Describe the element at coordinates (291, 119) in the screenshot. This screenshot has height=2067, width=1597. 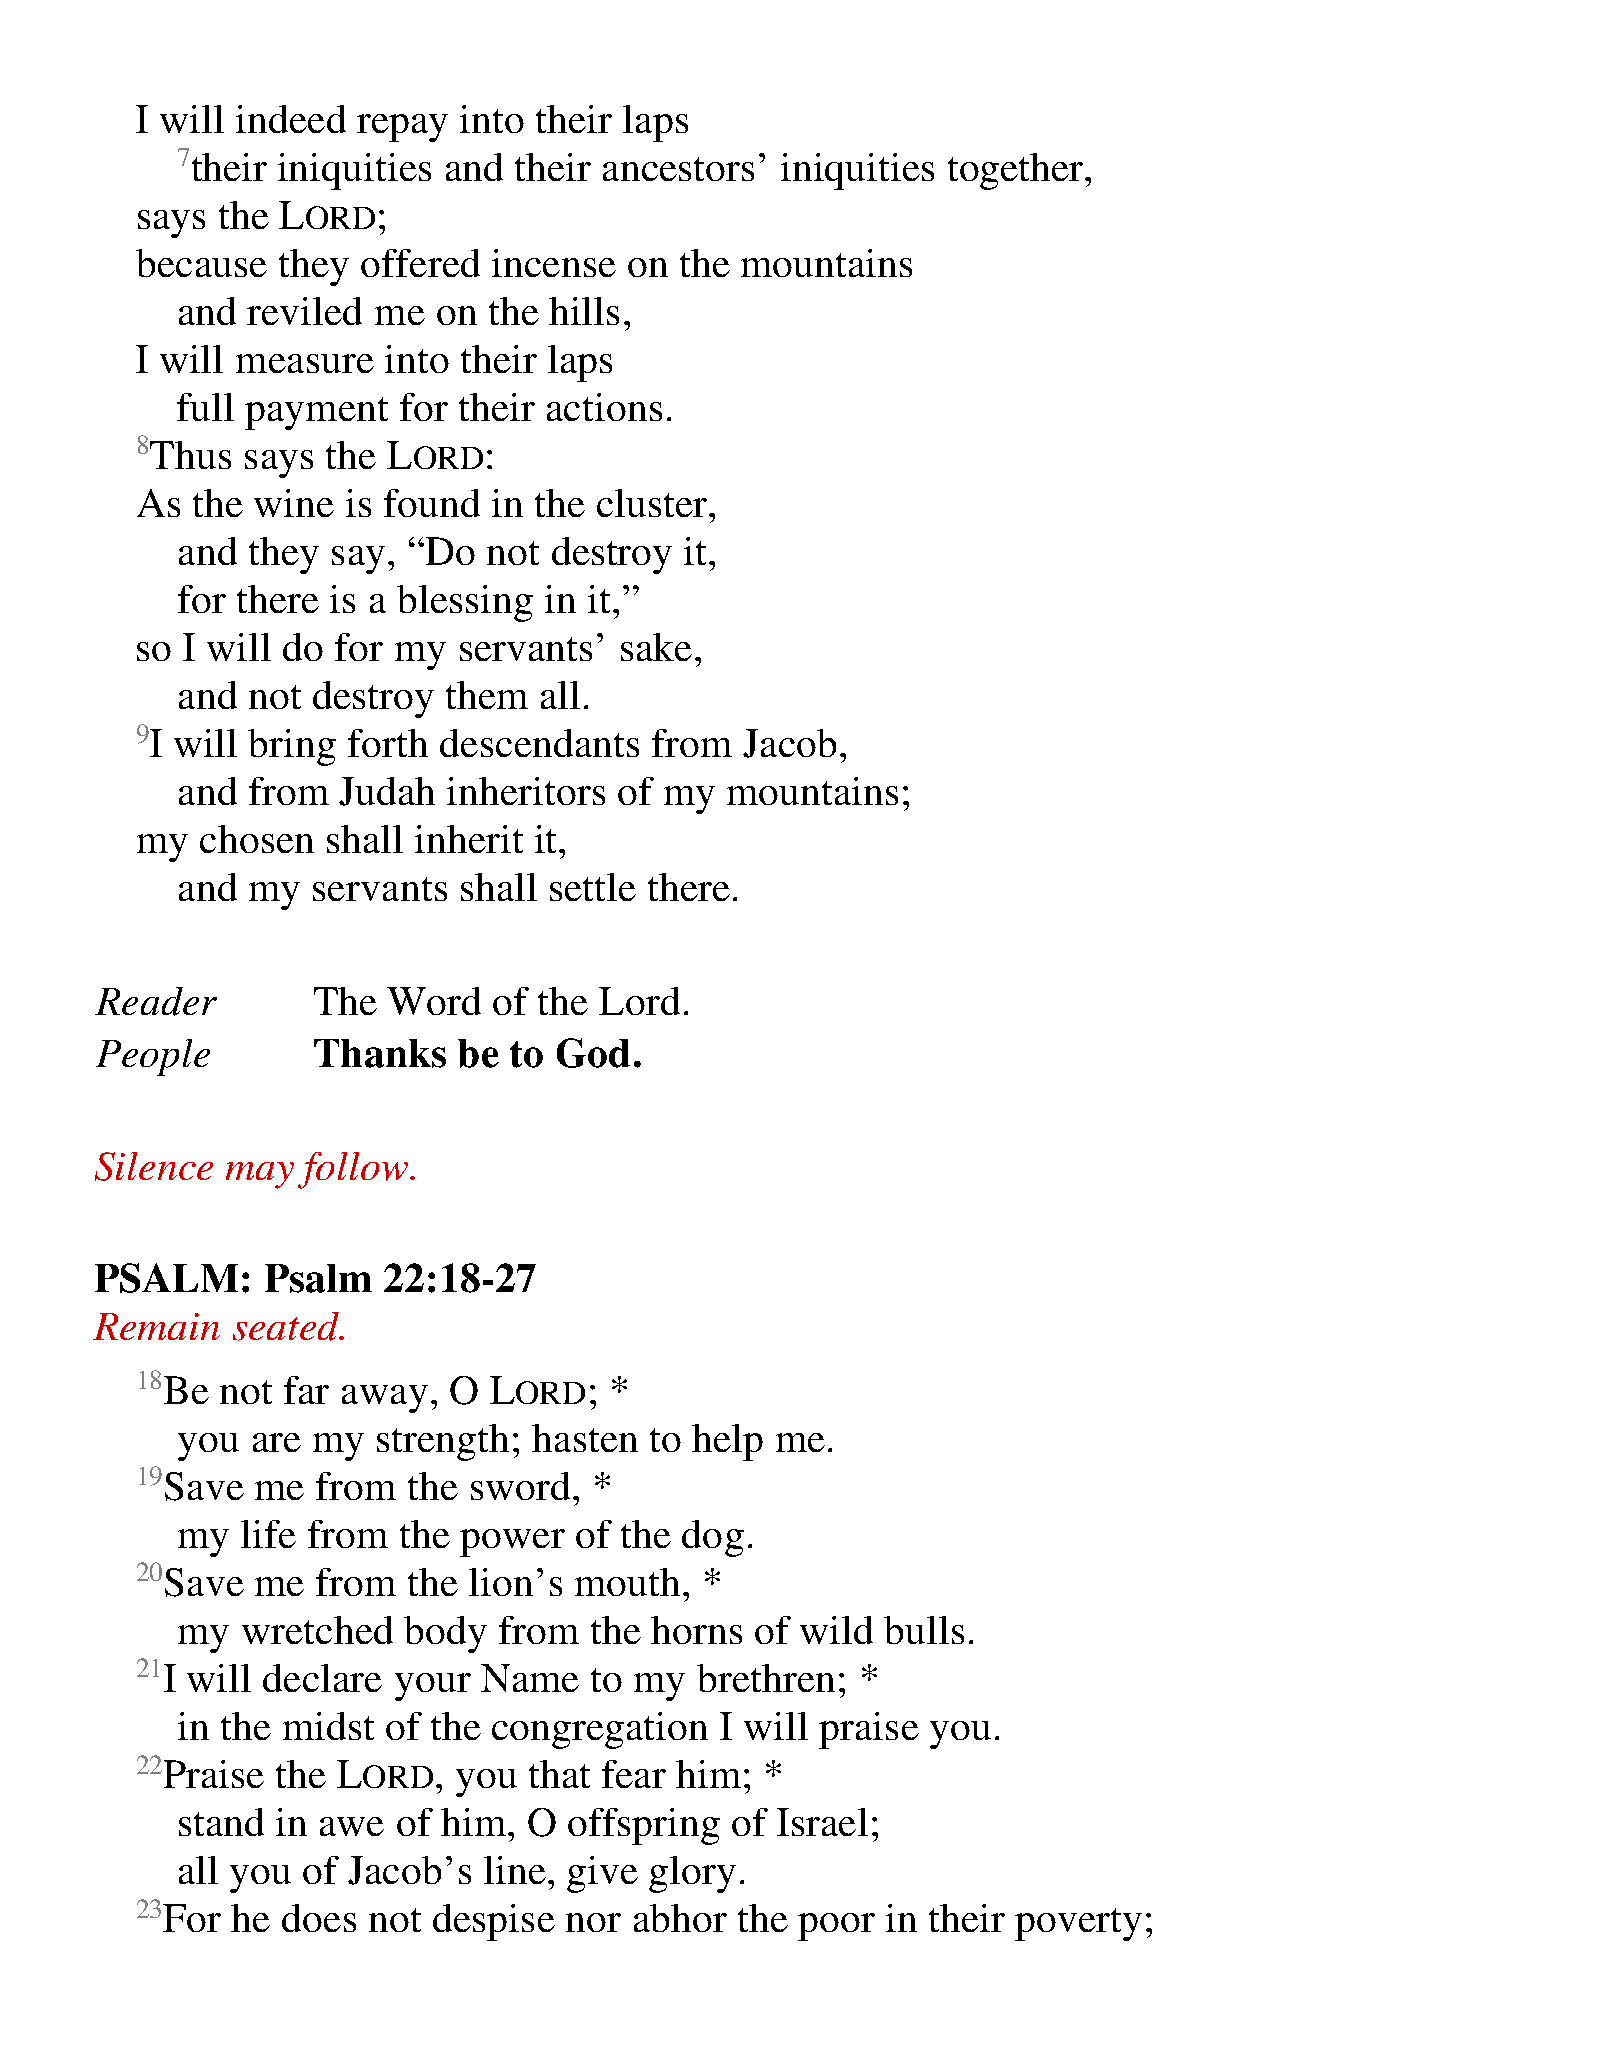
I see `indeed` at that location.
